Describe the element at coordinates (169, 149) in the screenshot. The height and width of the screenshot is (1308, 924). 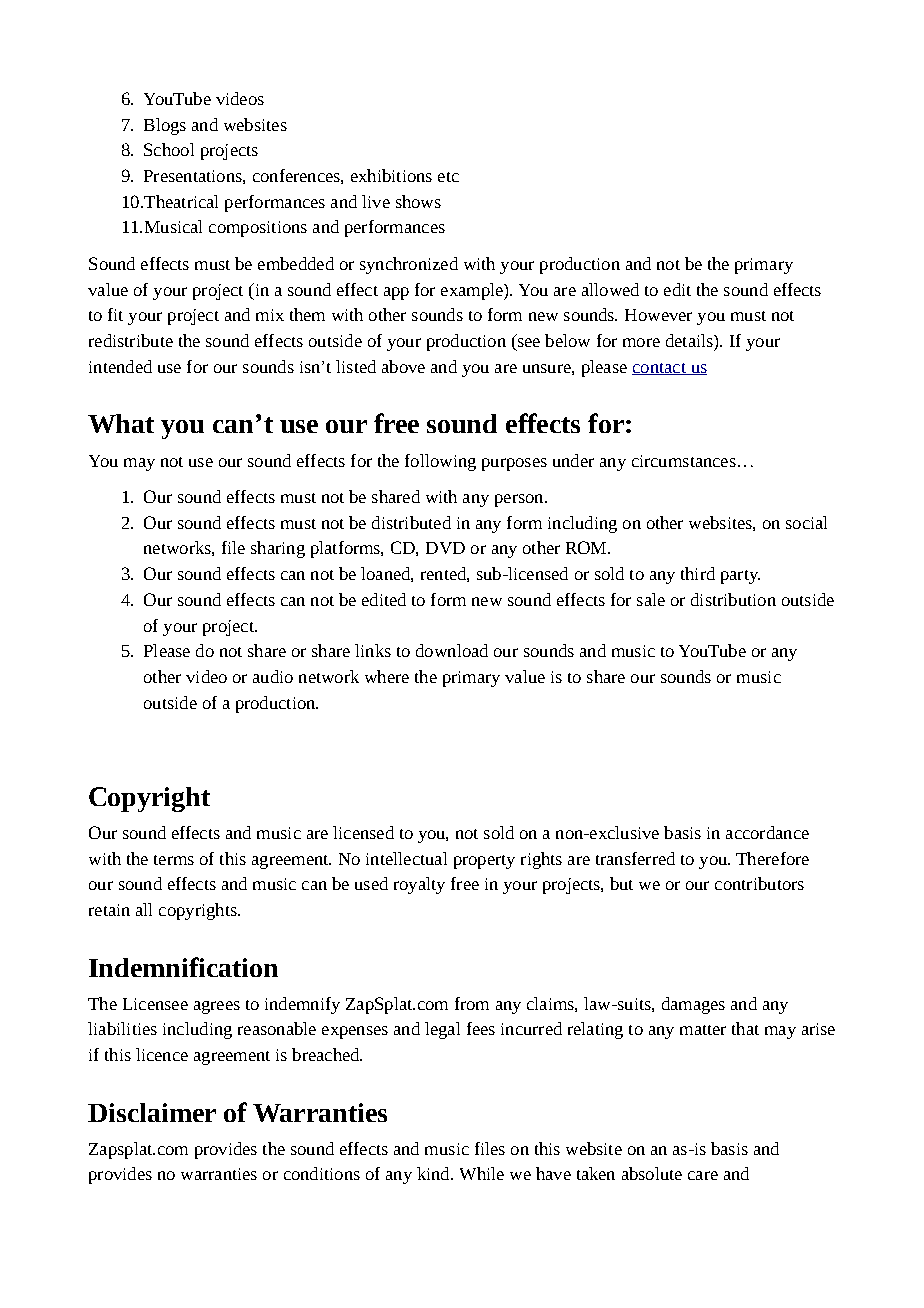
I see `School` at that location.
